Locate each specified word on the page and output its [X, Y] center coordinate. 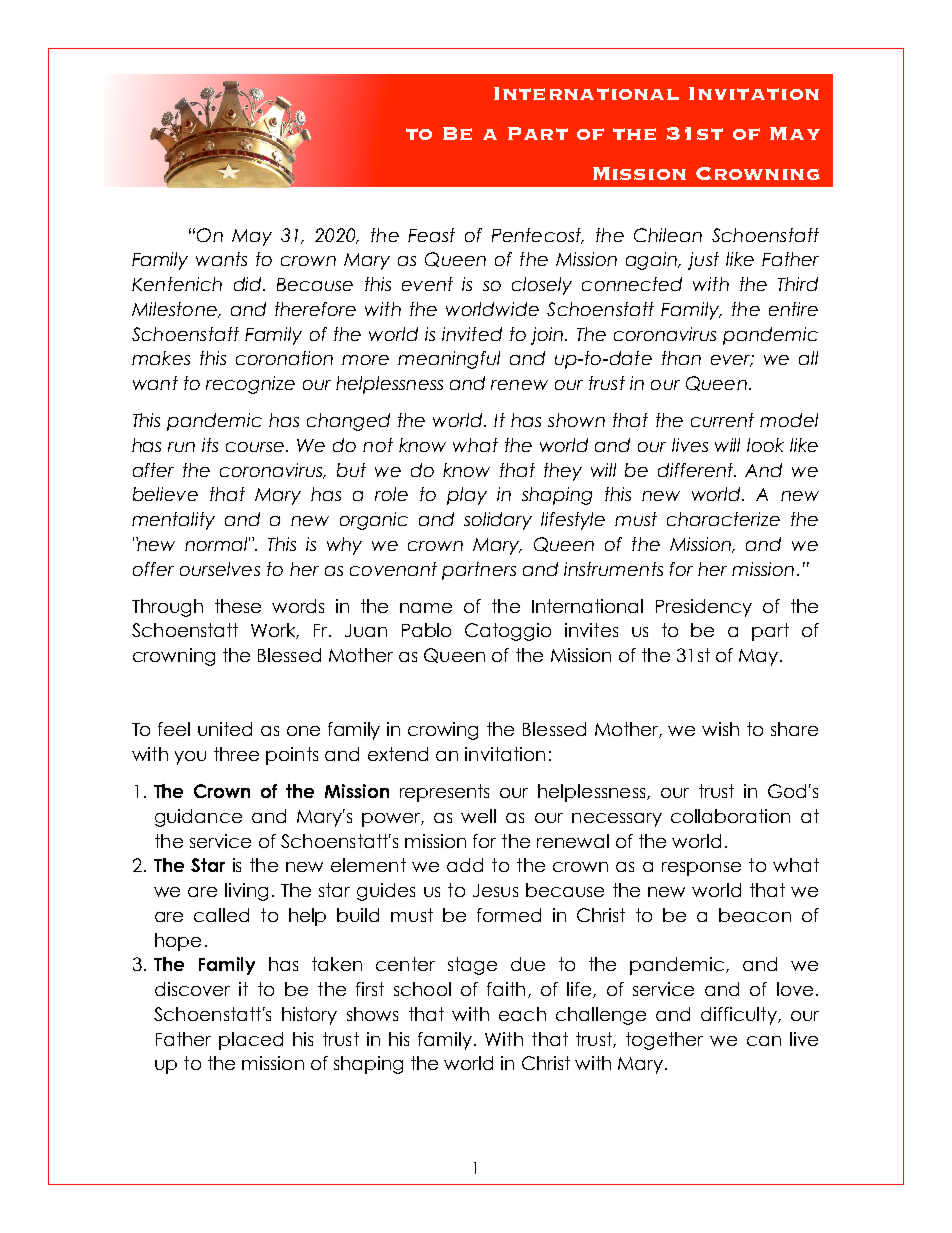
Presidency [704, 608]
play [467, 496]
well [478, 816]
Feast [431, 235]
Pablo [426, 630]
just [703, 261]
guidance [198, 818]
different [697, 470]
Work [275, 631]
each [522, 1014]
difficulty [740, 1016]
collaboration [730, 816]
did [249, 284]
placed [251, 1041]
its [210, 445]
